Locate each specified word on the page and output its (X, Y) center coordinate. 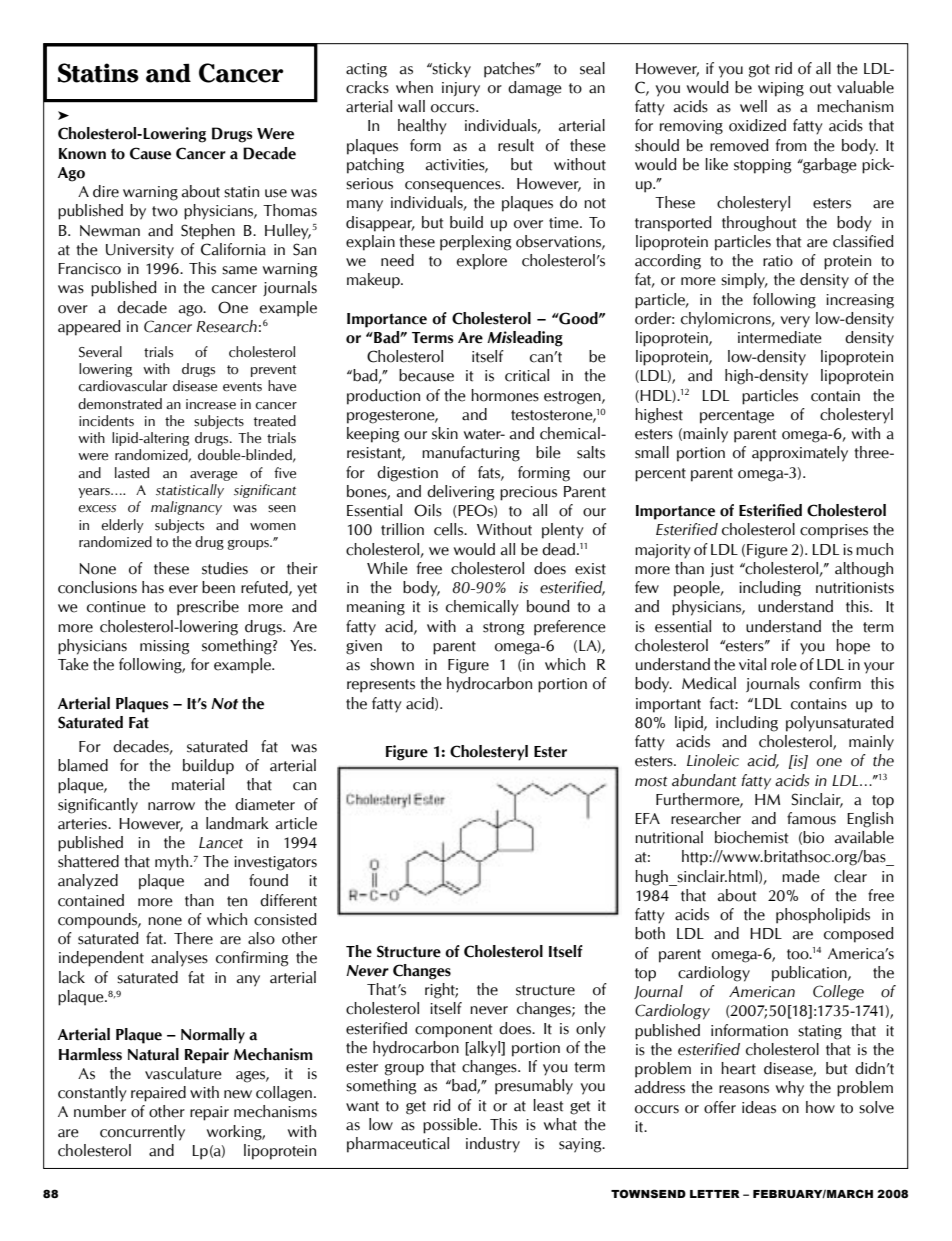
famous (811, 818)
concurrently (142, 1133)
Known (82, 154)
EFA (647, 818)
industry (493, 1145)
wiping (781, 89)
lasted (132, 473)
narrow (171, 806)
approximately (800, 454)
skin (445, 433)
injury (461, 89)
